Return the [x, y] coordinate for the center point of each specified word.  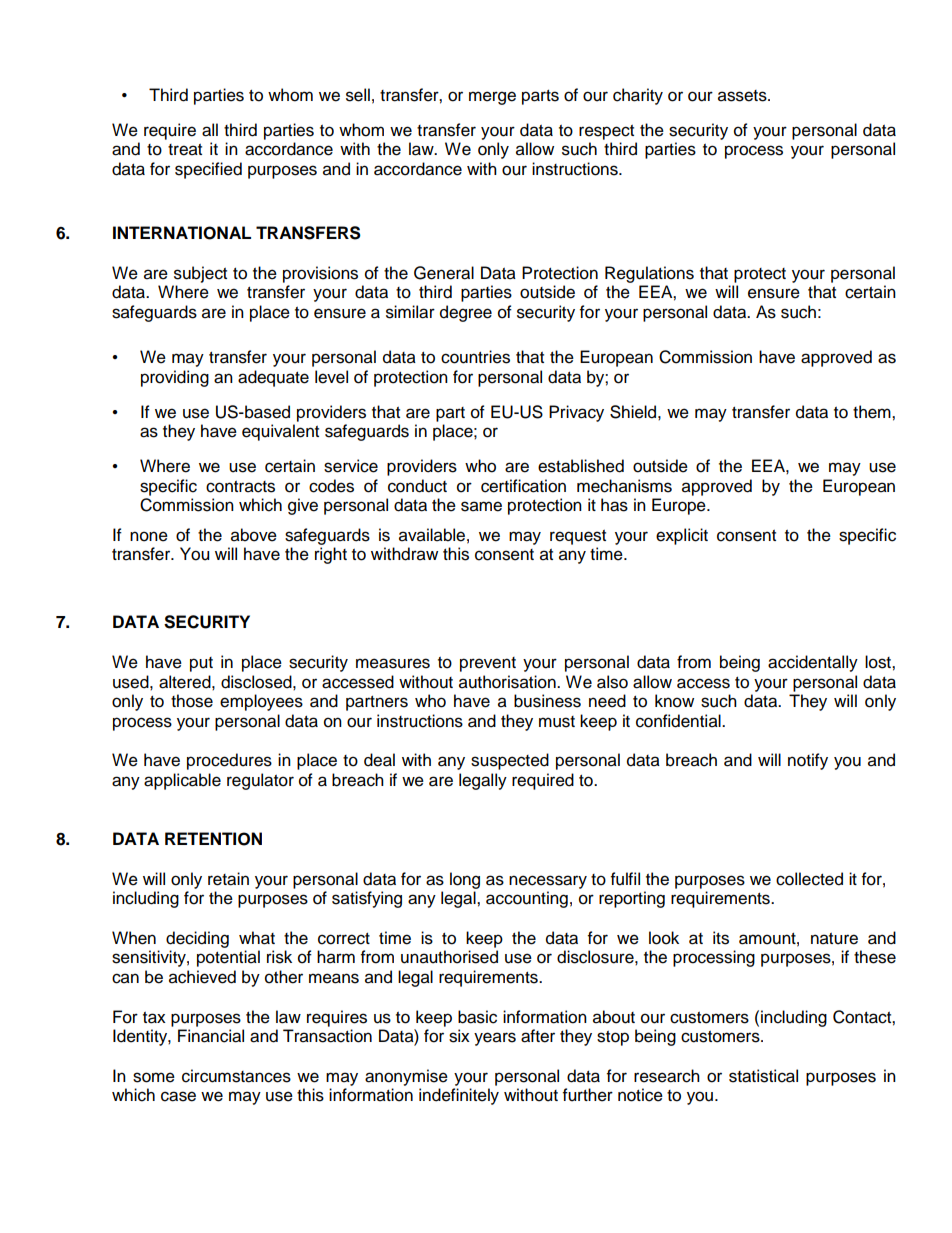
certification [523, 486]
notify [808, 761]
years [495, 1039]
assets [743, 96]
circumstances [236, 1076]
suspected [510, 761]
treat [185, 150]
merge [492, 98]
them [873, 412]
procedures [229, 761]
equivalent [280, 432]
